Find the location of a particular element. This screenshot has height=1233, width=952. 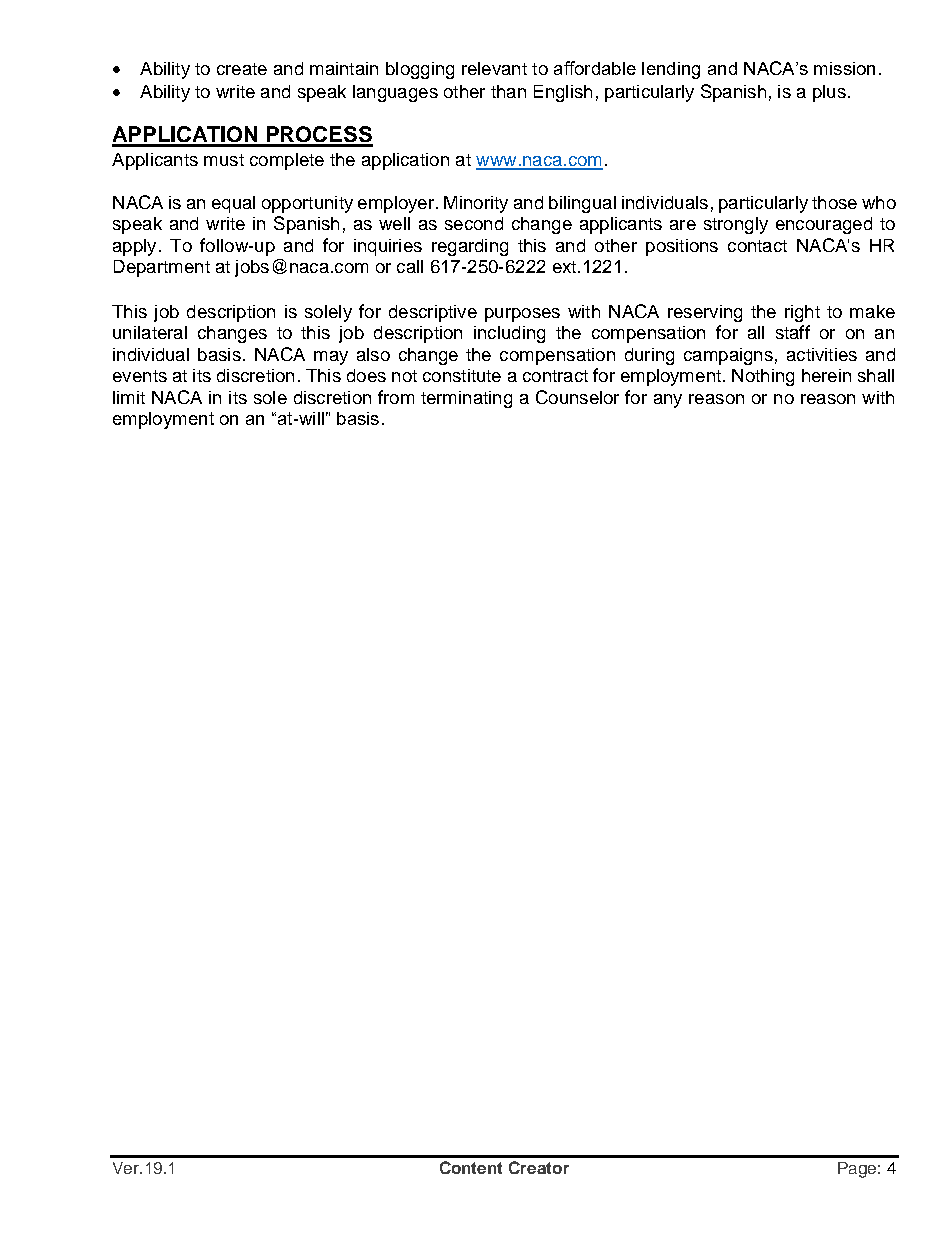

second is located at coordinates (474, 223).
